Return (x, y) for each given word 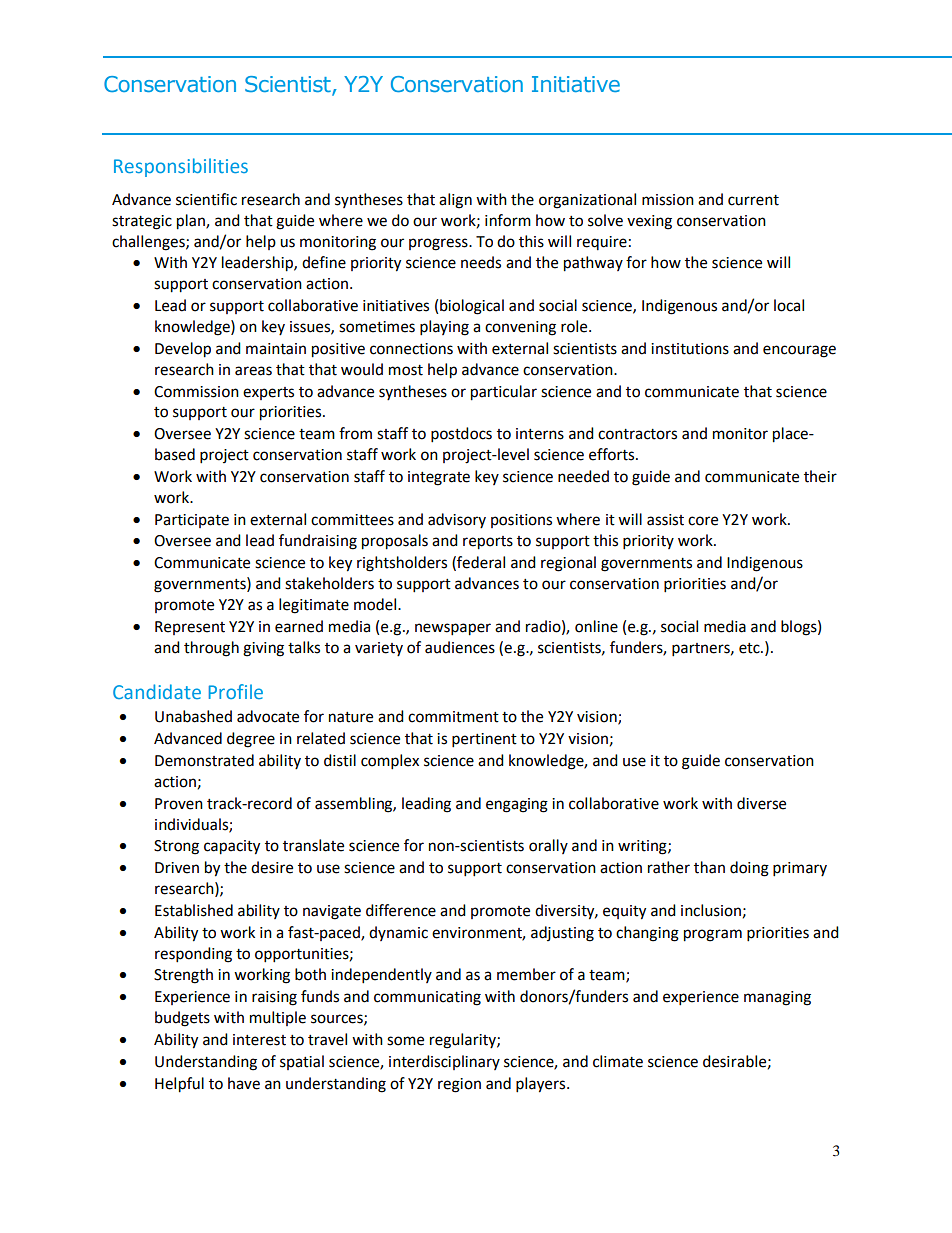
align (455, 201)
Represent (190, 628)
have (244, 1083)
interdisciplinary (444, 1062)
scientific (206, 199)
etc (750, 648)
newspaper (453, 629)
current (753, 200)
